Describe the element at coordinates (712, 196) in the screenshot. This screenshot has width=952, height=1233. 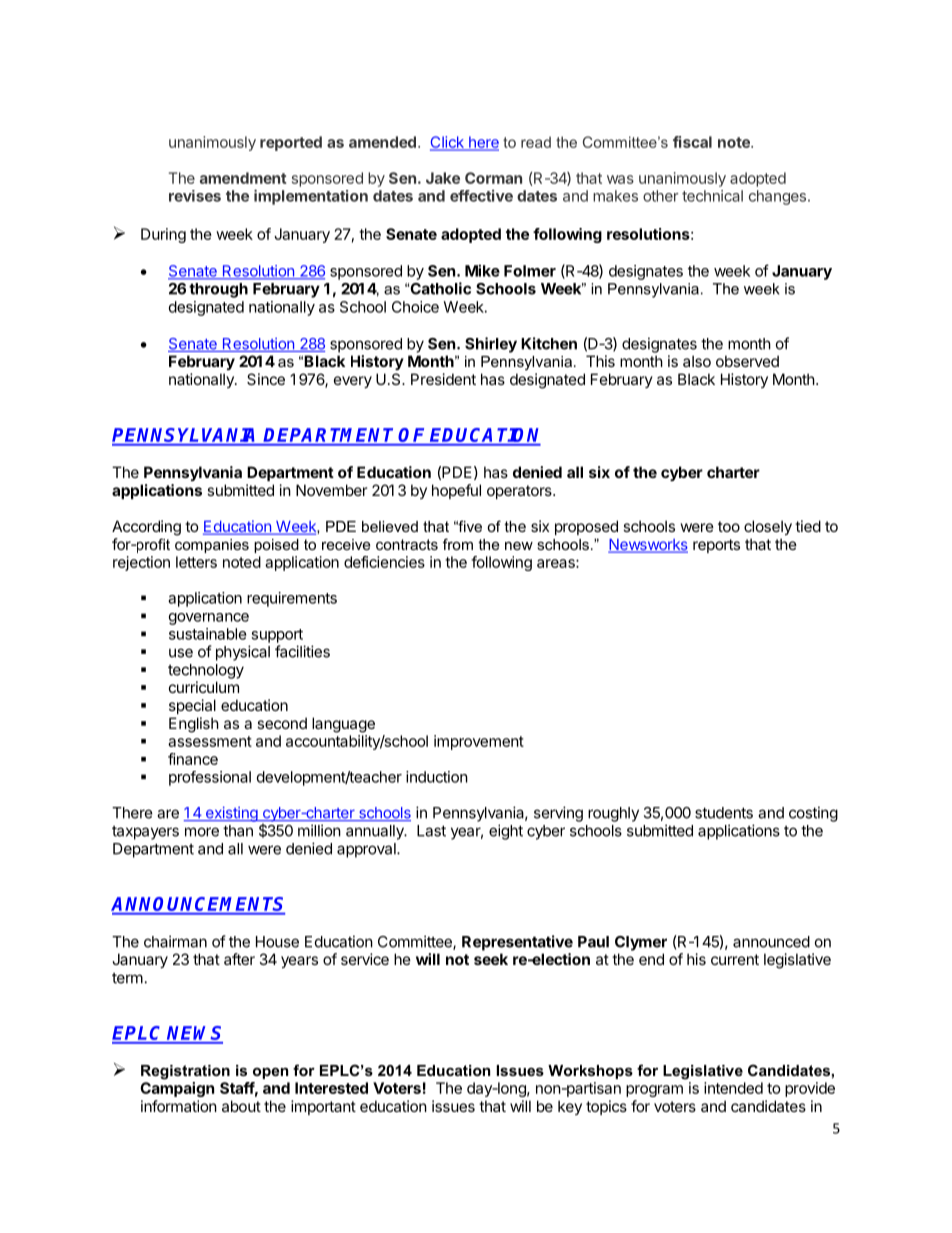
I see `technical` at that location.
